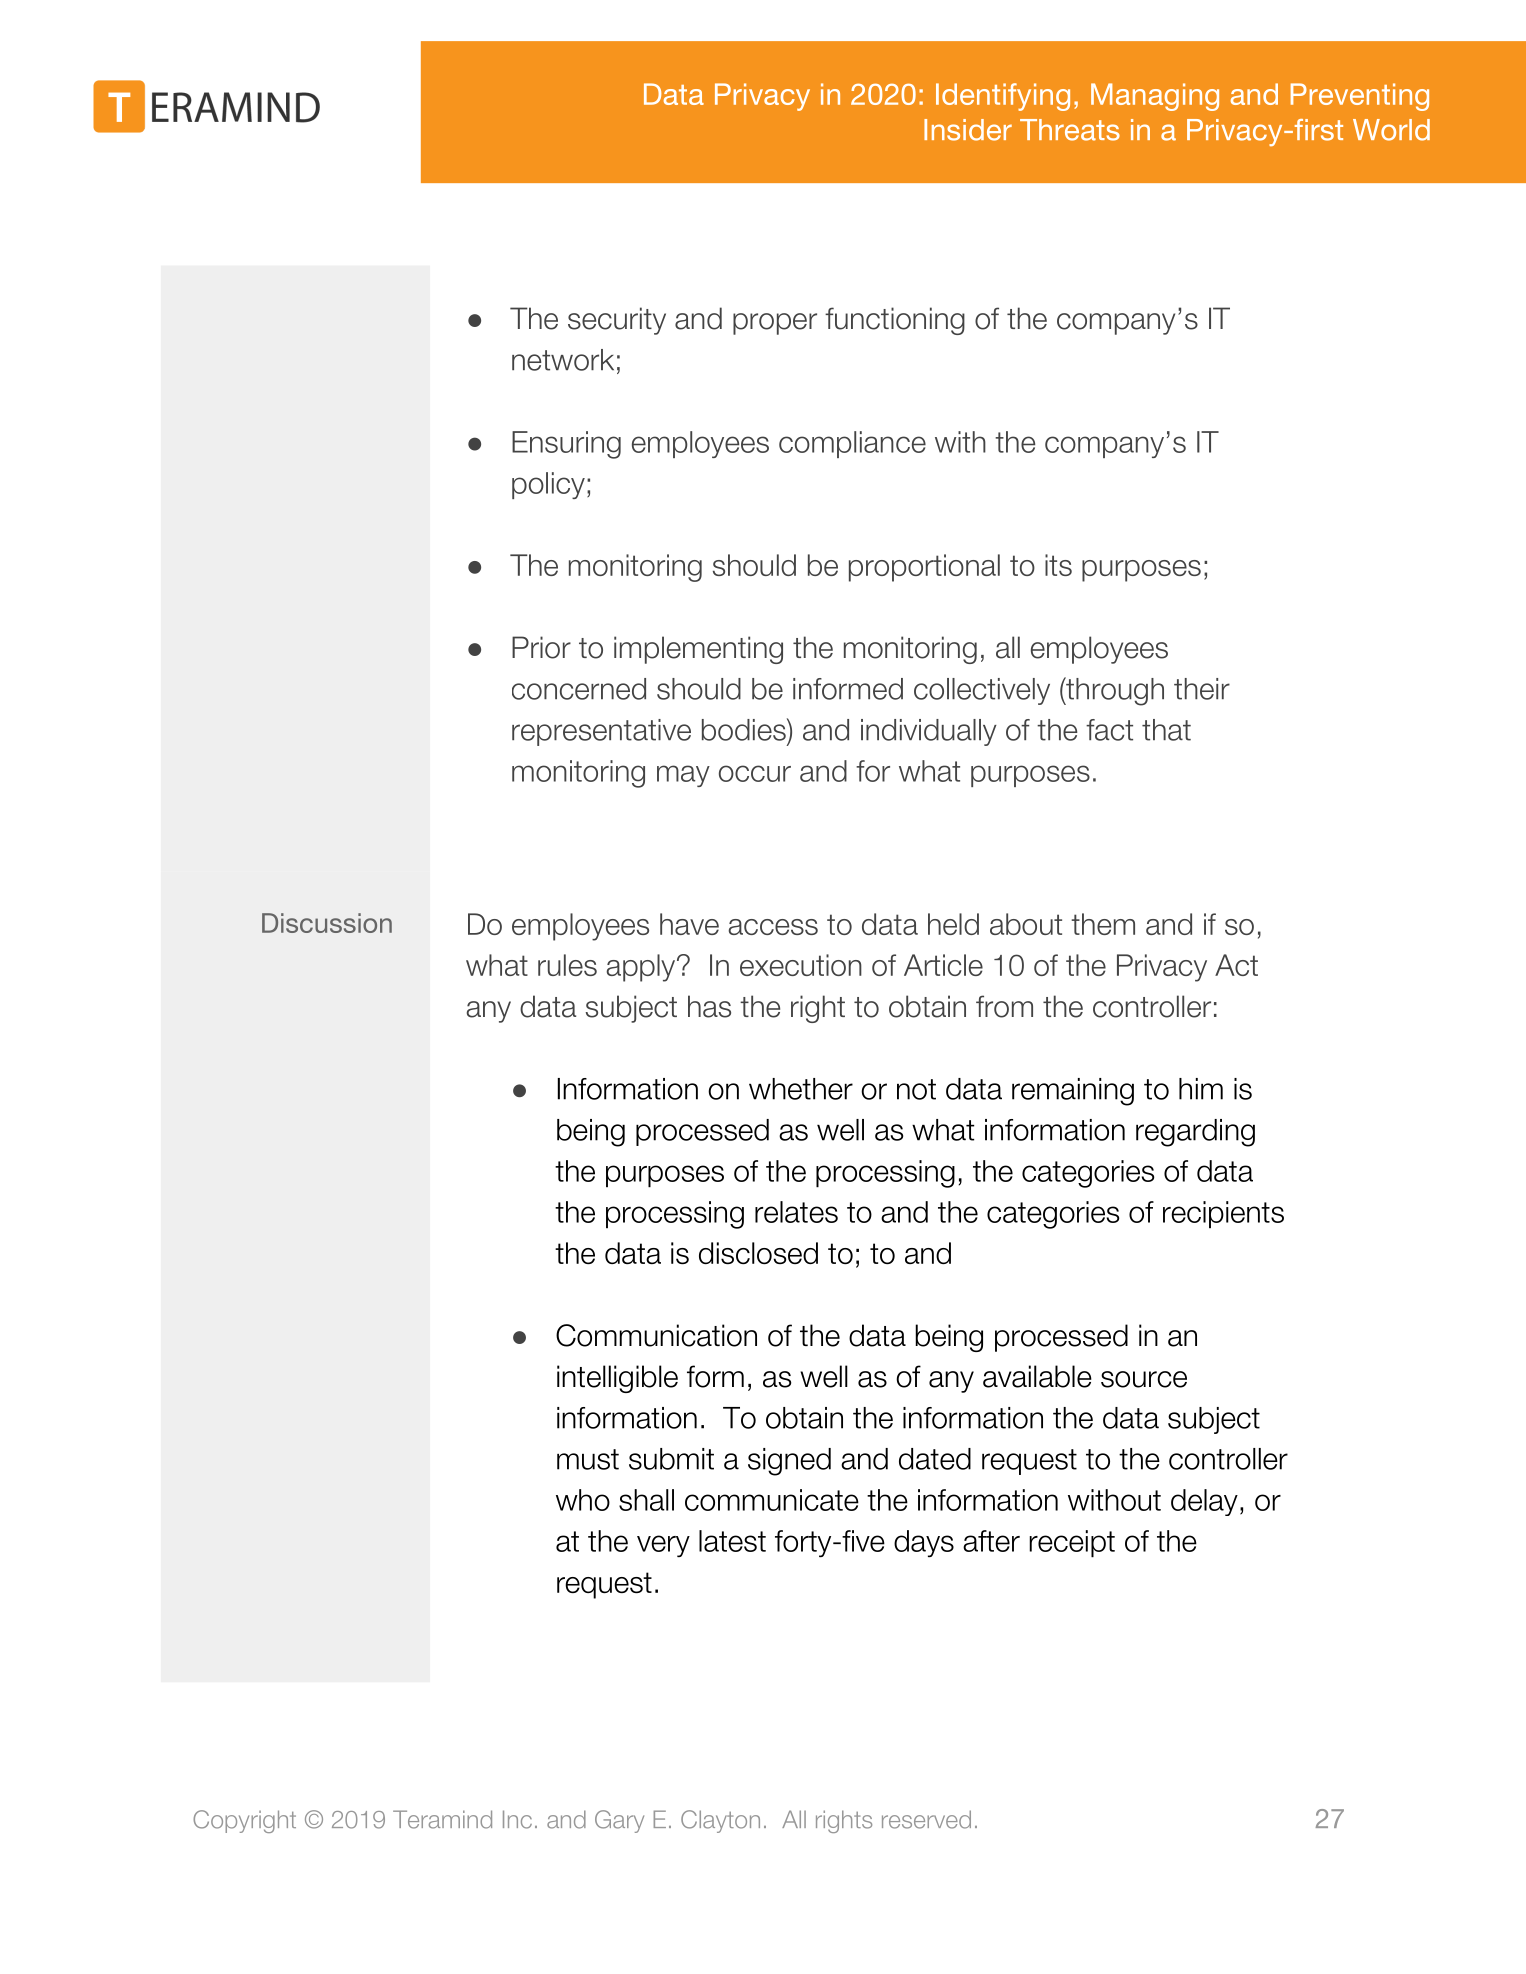  What do you see at coordinates (567, 965) in the screenshot?
I see `rules` at bounding box center [567, 965].
